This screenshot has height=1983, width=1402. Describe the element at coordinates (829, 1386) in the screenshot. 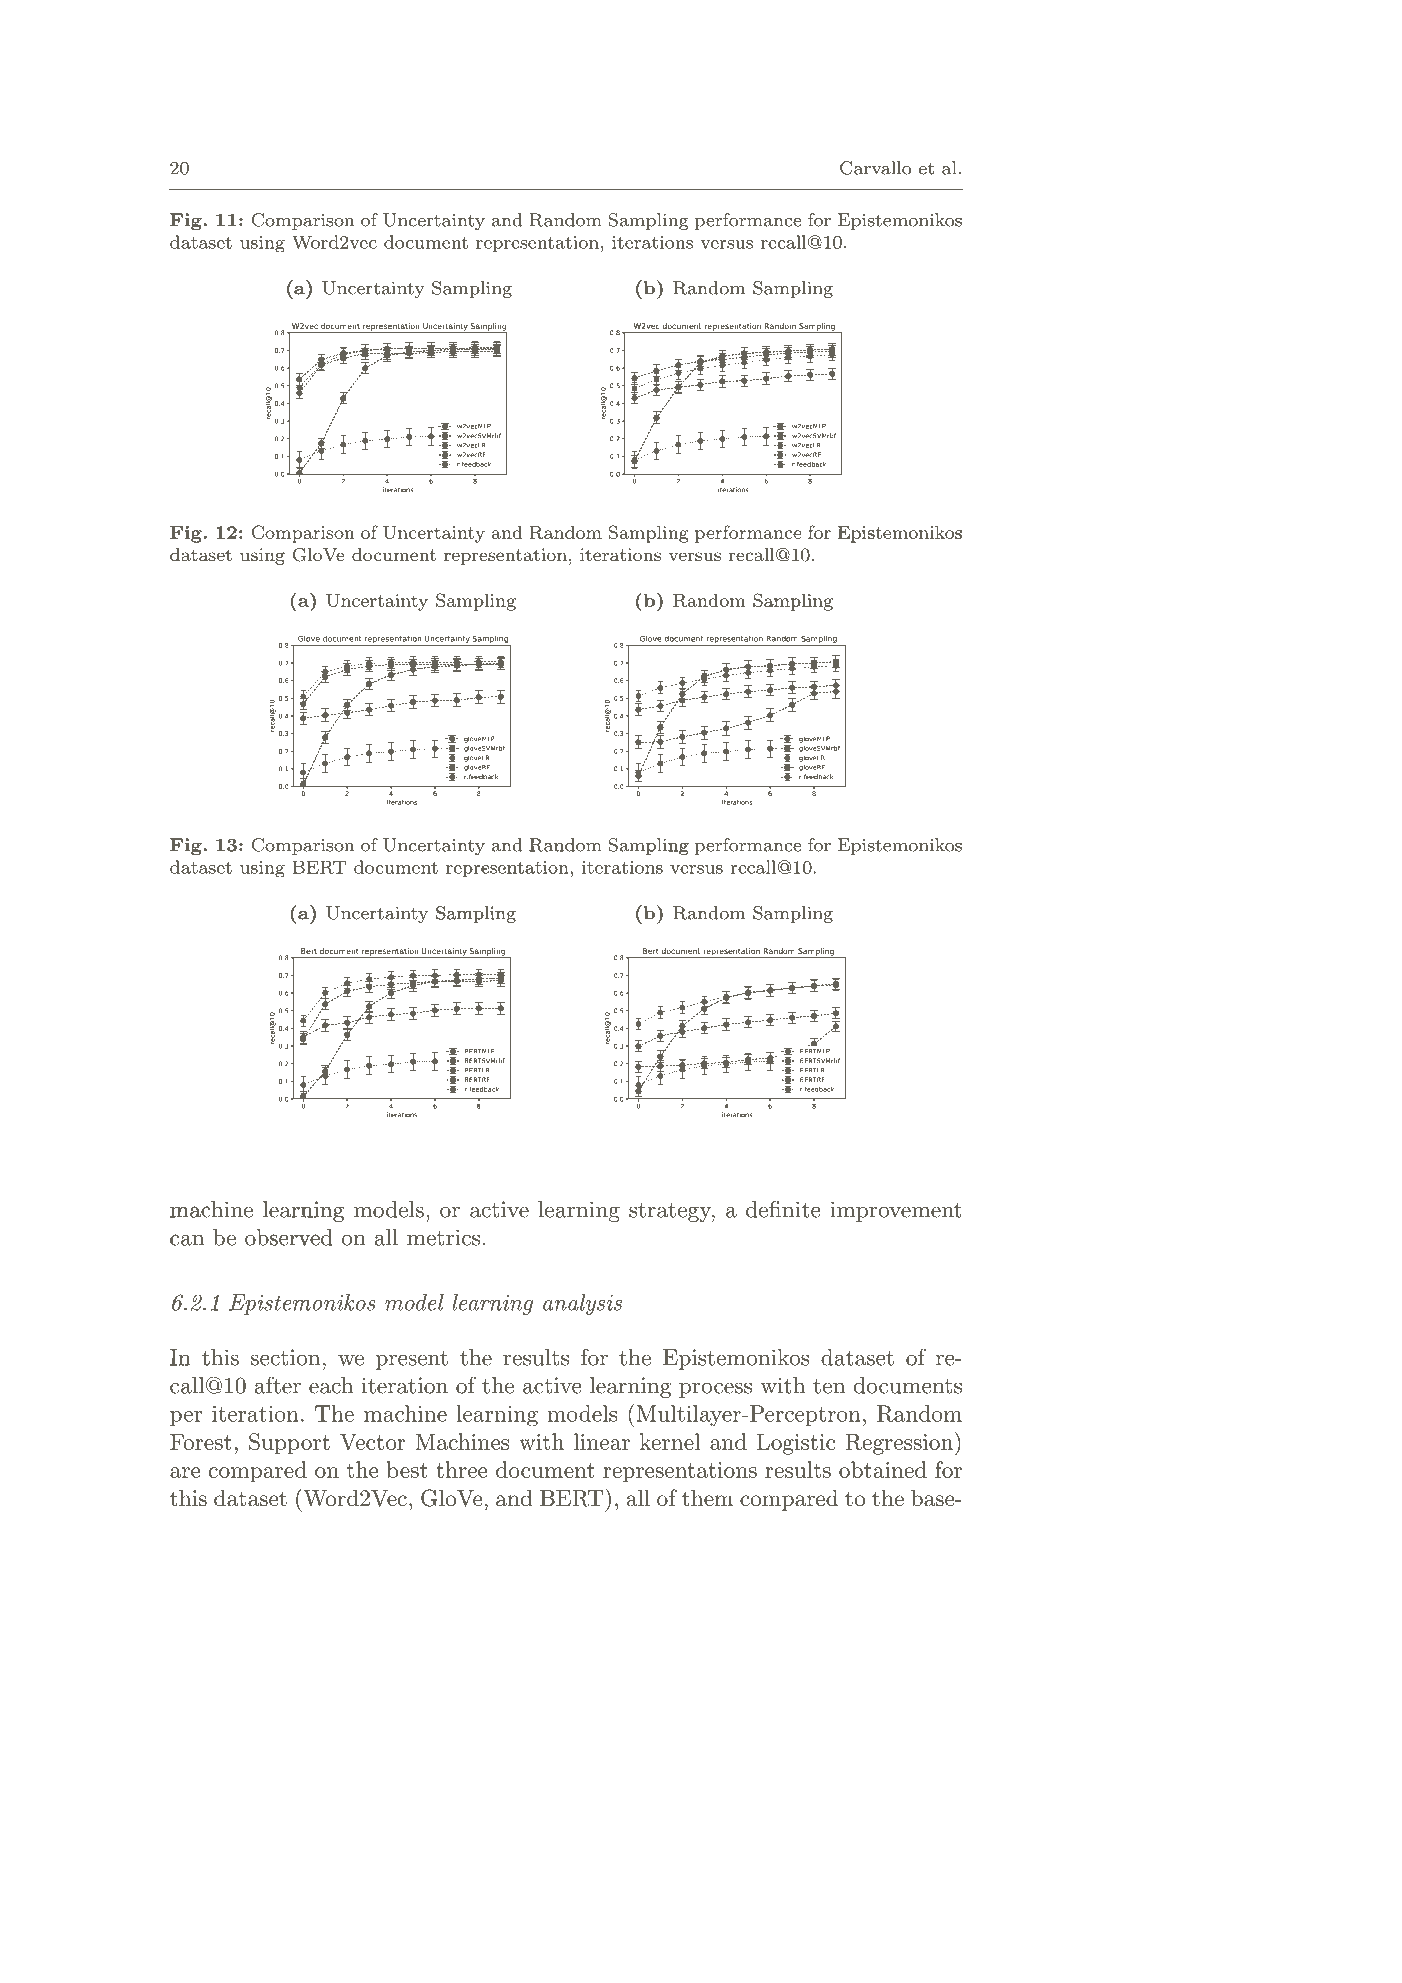

I see `ten` at that location.
